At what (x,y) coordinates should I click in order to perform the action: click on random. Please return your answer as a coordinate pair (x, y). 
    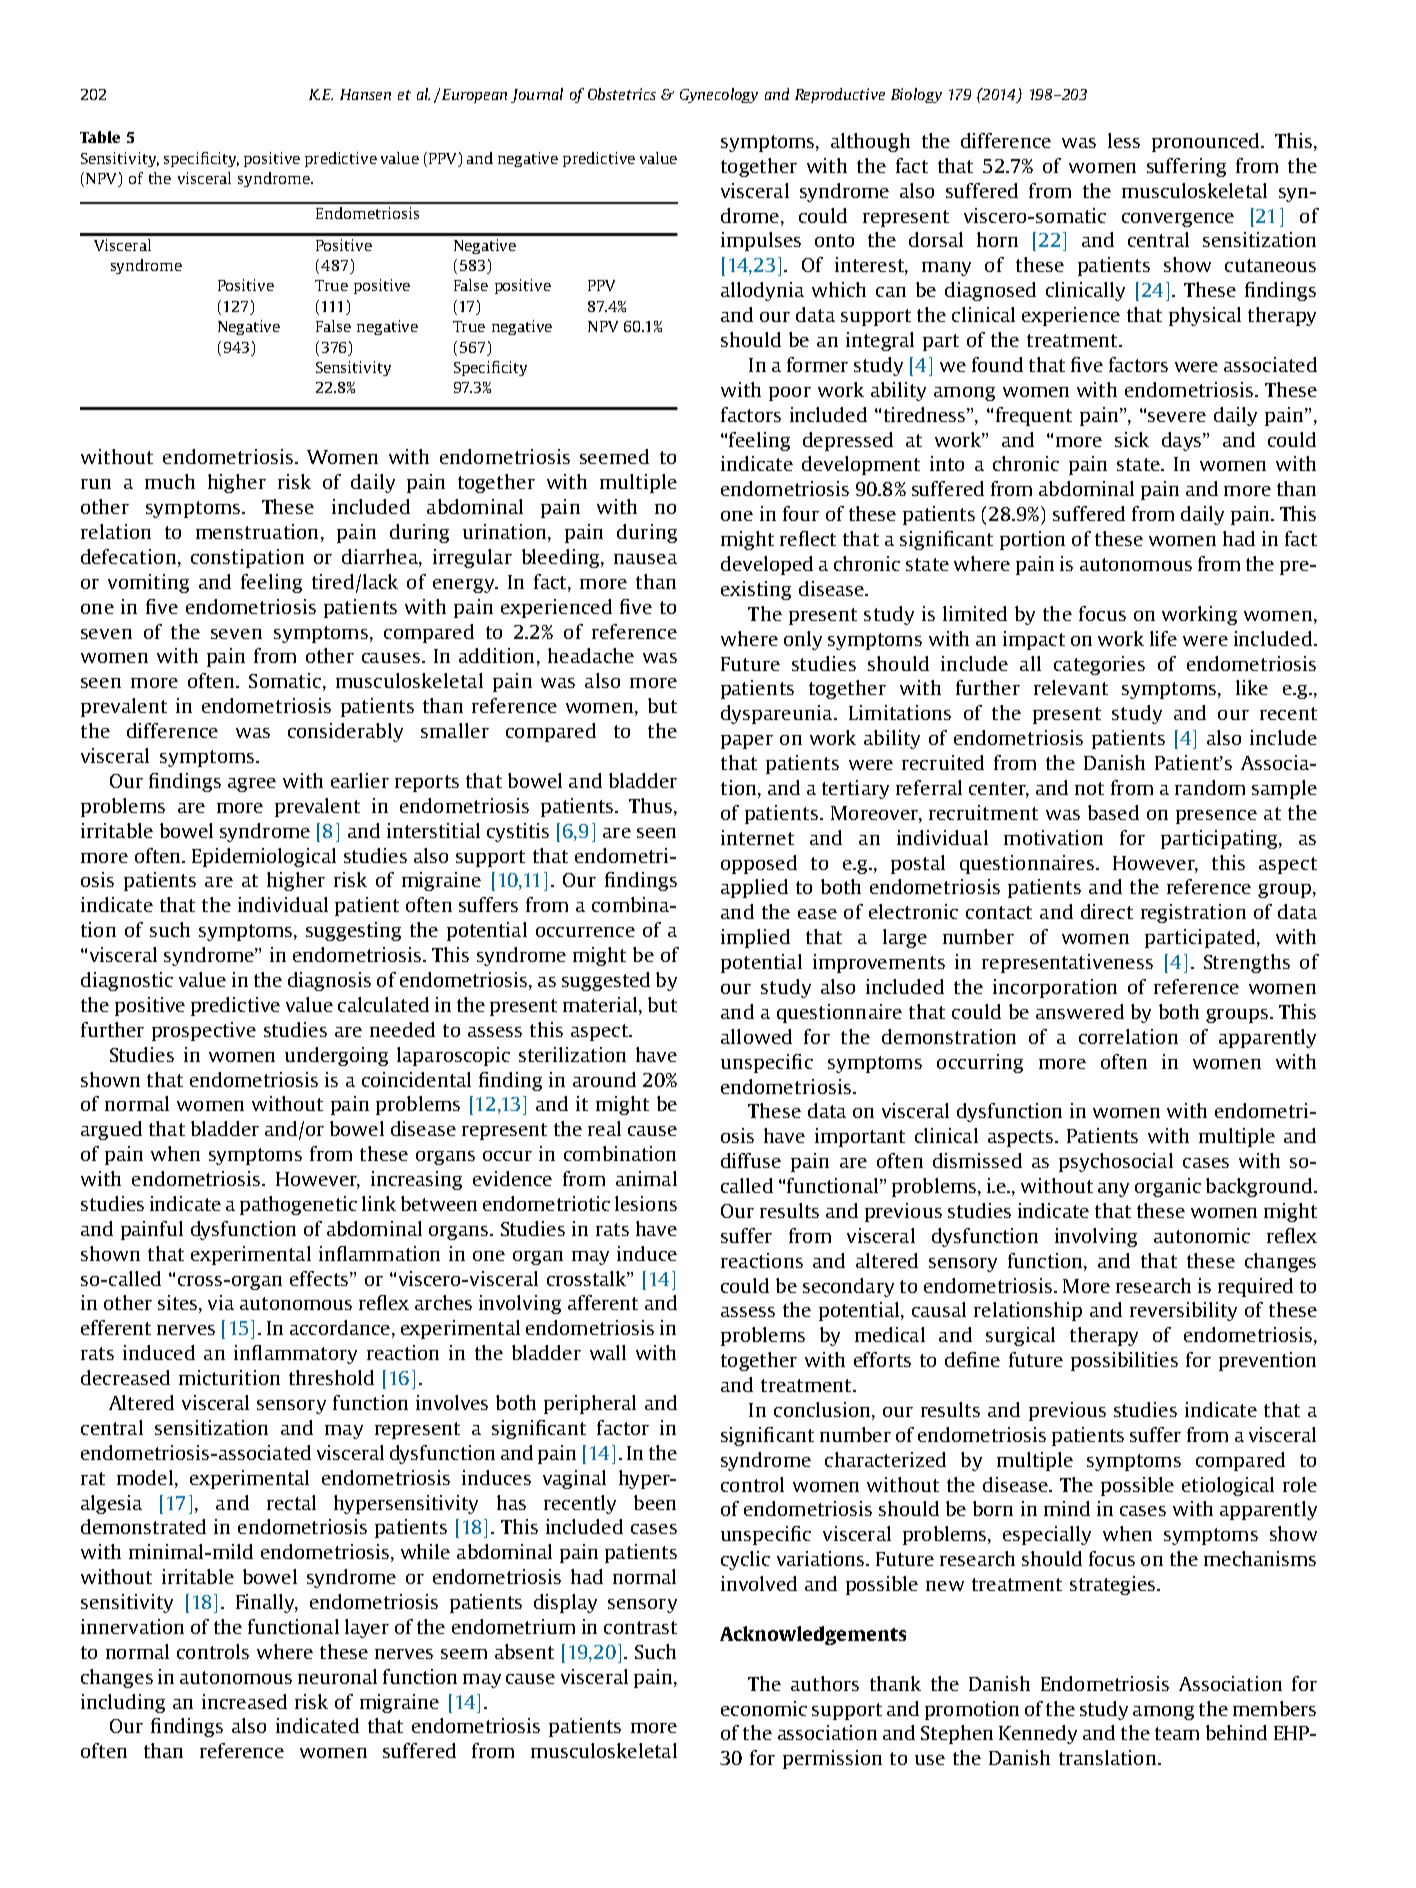
    Looking at the image, I should click on (1210, 787).
